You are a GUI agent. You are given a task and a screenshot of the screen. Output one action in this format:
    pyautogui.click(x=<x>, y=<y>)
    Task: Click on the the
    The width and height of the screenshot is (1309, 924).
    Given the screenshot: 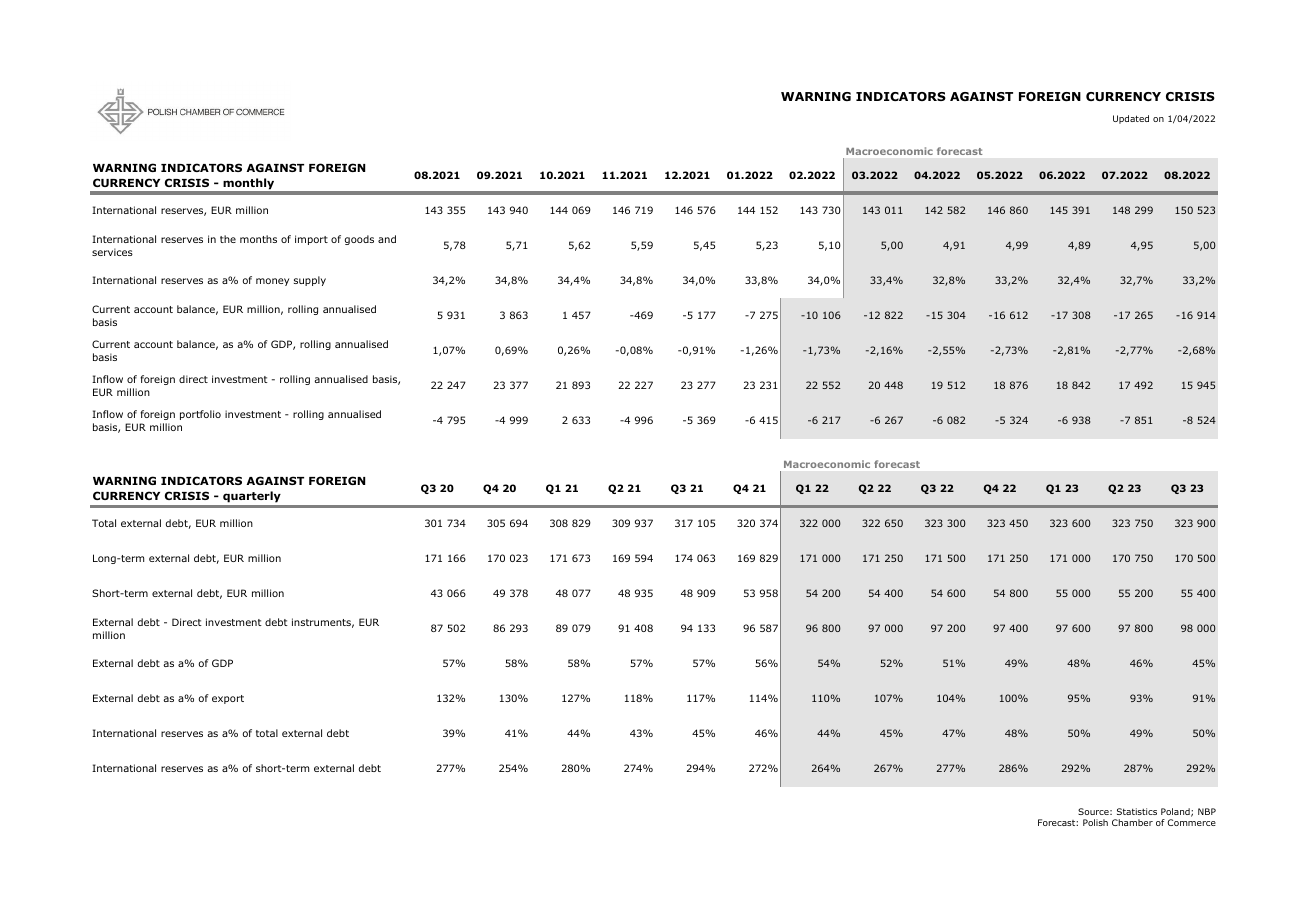 What is the action you would take?
    pyautogui.click(x=228, y=239)
